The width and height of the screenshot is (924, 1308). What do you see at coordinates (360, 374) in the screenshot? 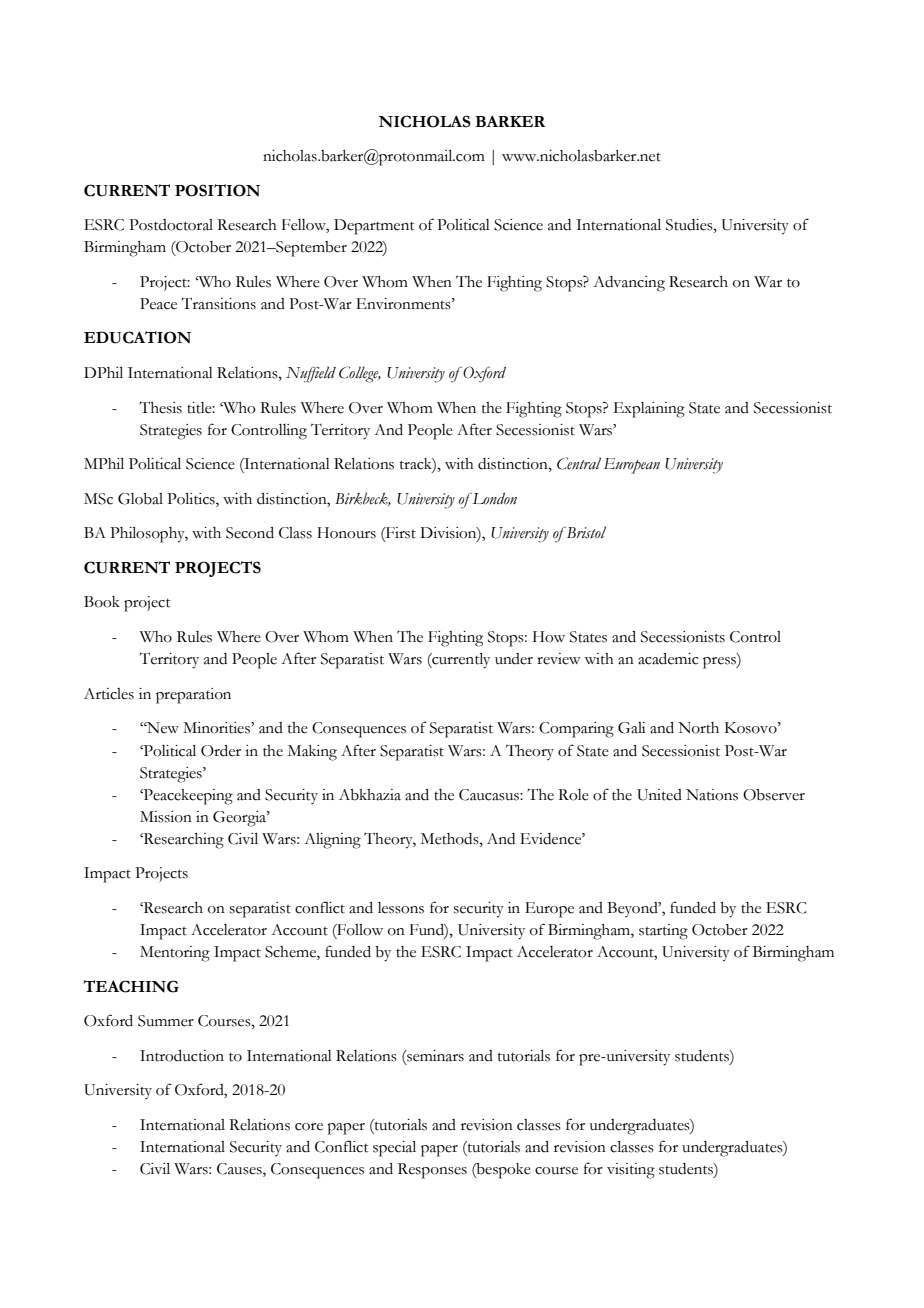
I see `College` at bounding box center [360, 374].
